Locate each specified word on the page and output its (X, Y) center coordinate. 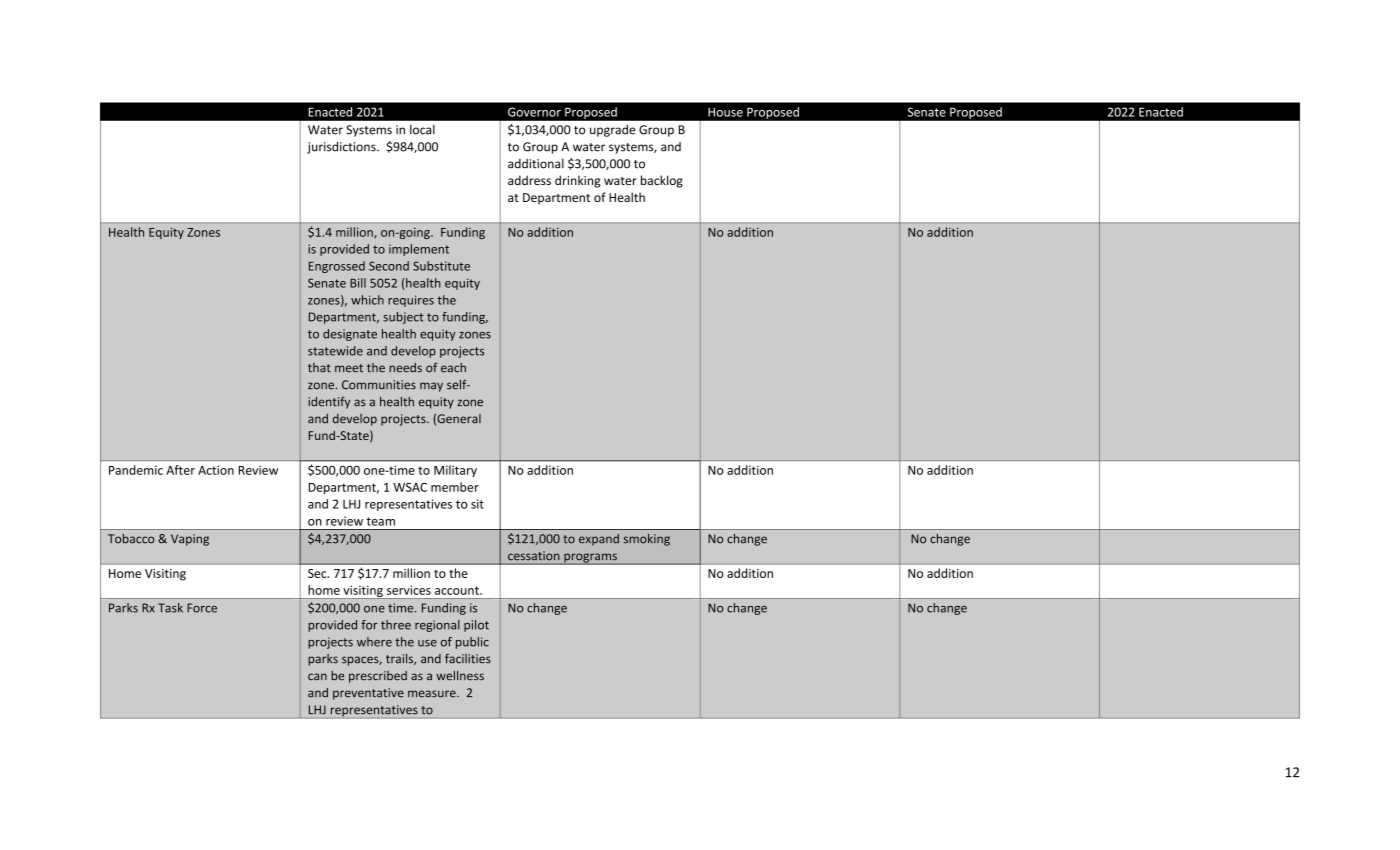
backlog (662, 181)
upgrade (613, 131)
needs (405, 368)
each (453, 368)
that (319, 368)
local (422, 130)
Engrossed (337, 267)
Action (216, 470)
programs (590, 559)
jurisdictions (342, 147)
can (317, 677)
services (409, 590)
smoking (647, 540)
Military (455, 471)
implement (419, 250)
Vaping (190, 540)
